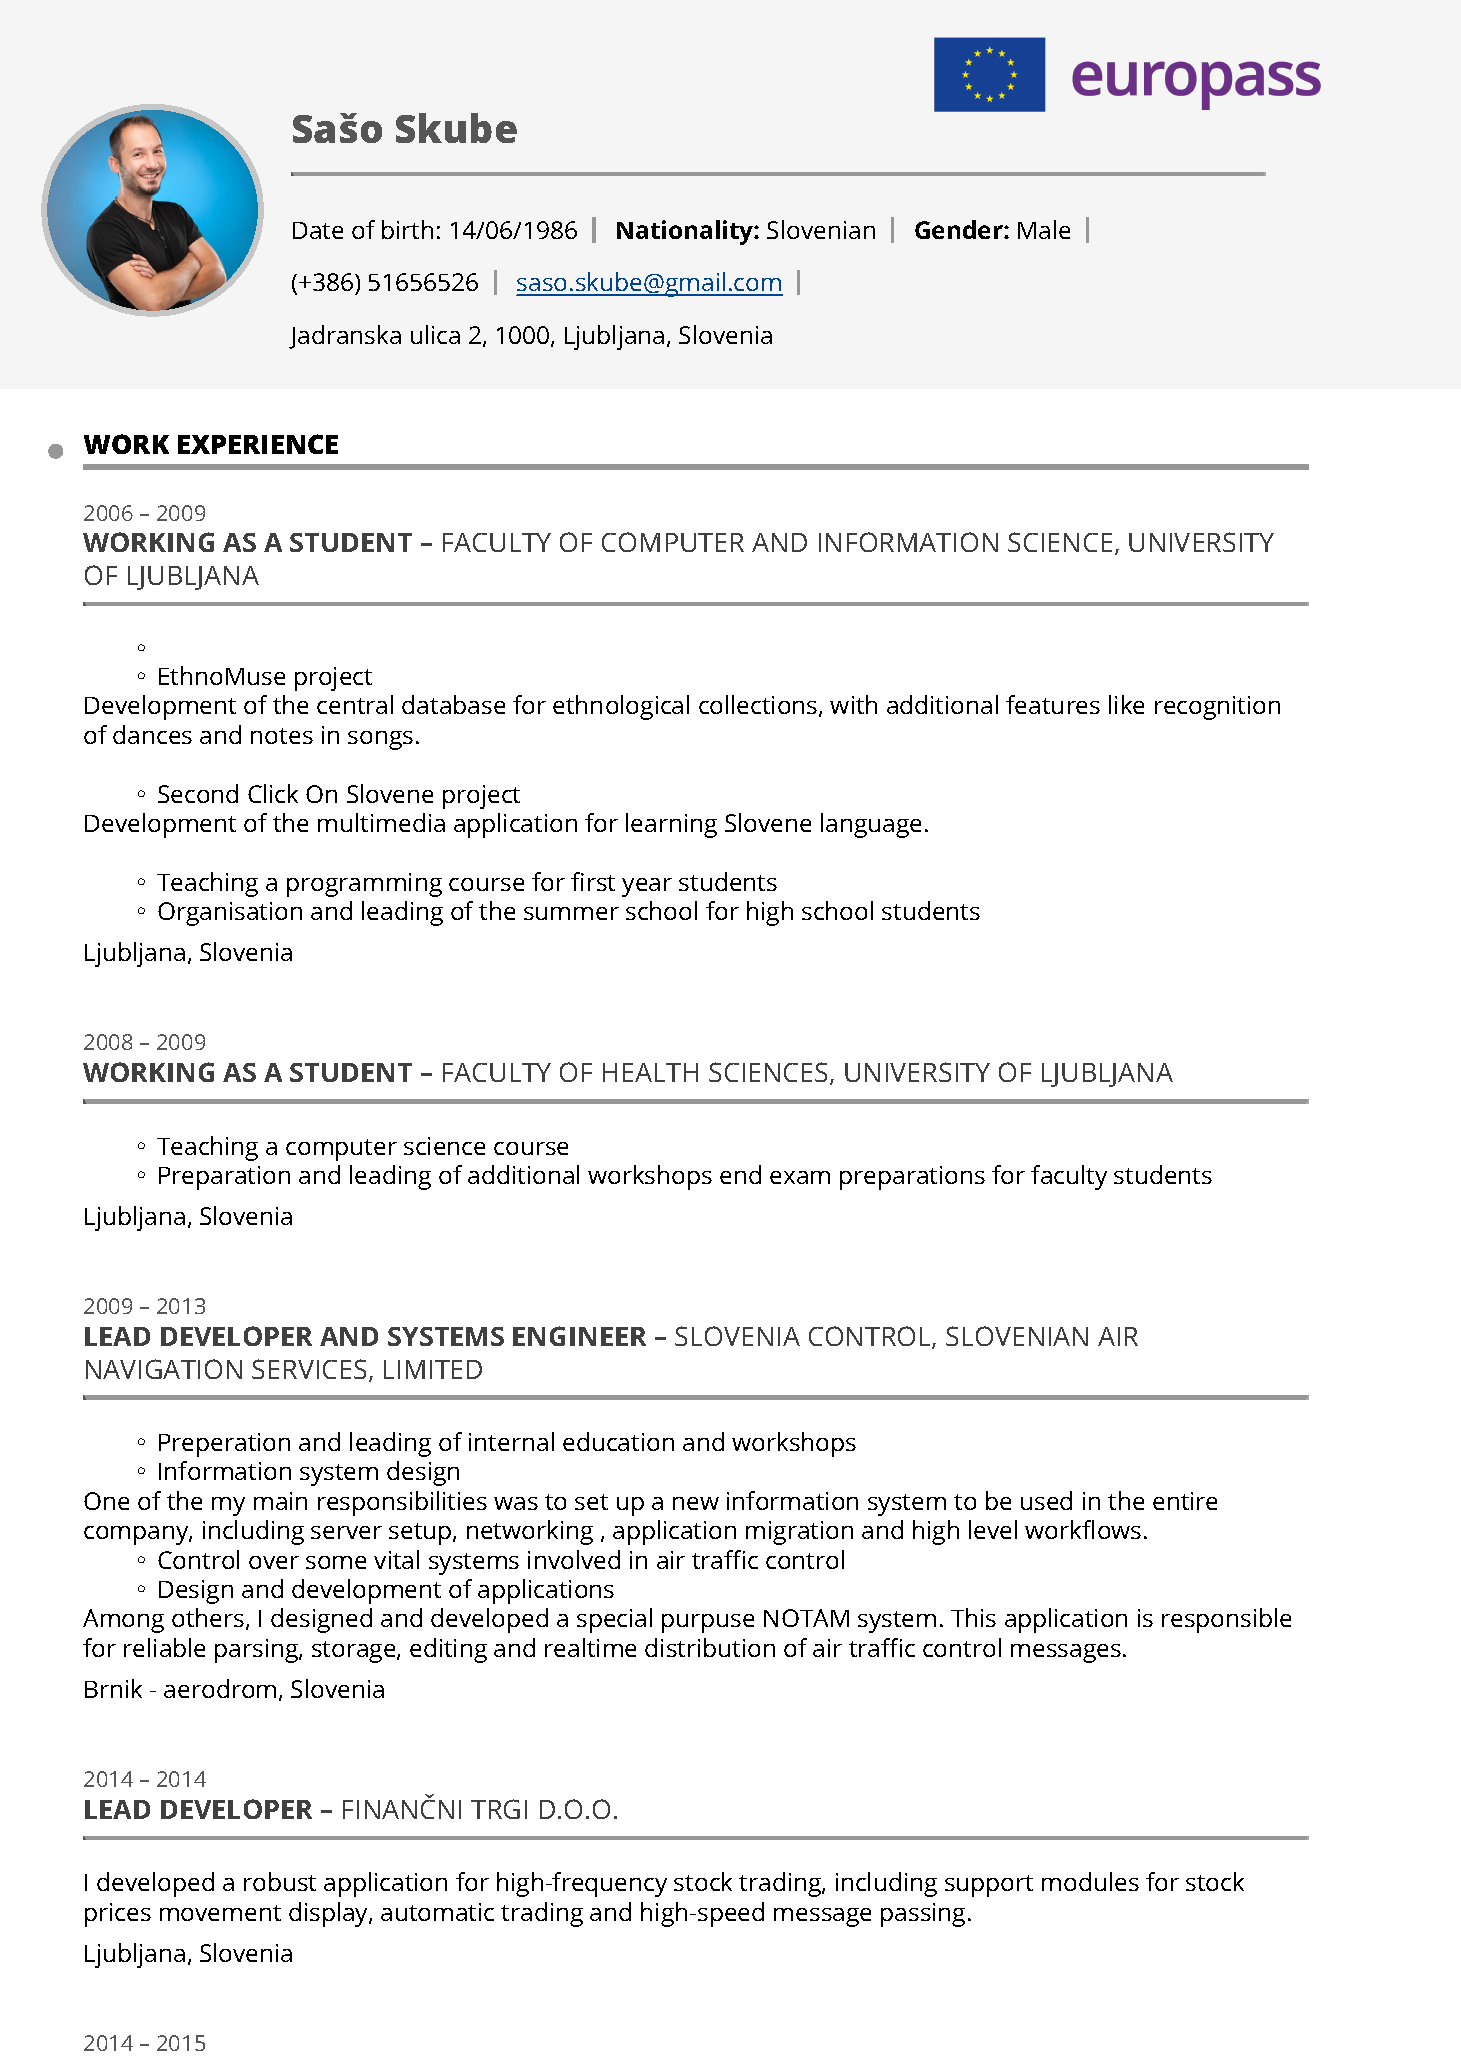 The width and height of the screenshot is (1461, 2065). I want to click on language, so click(871, 825).
